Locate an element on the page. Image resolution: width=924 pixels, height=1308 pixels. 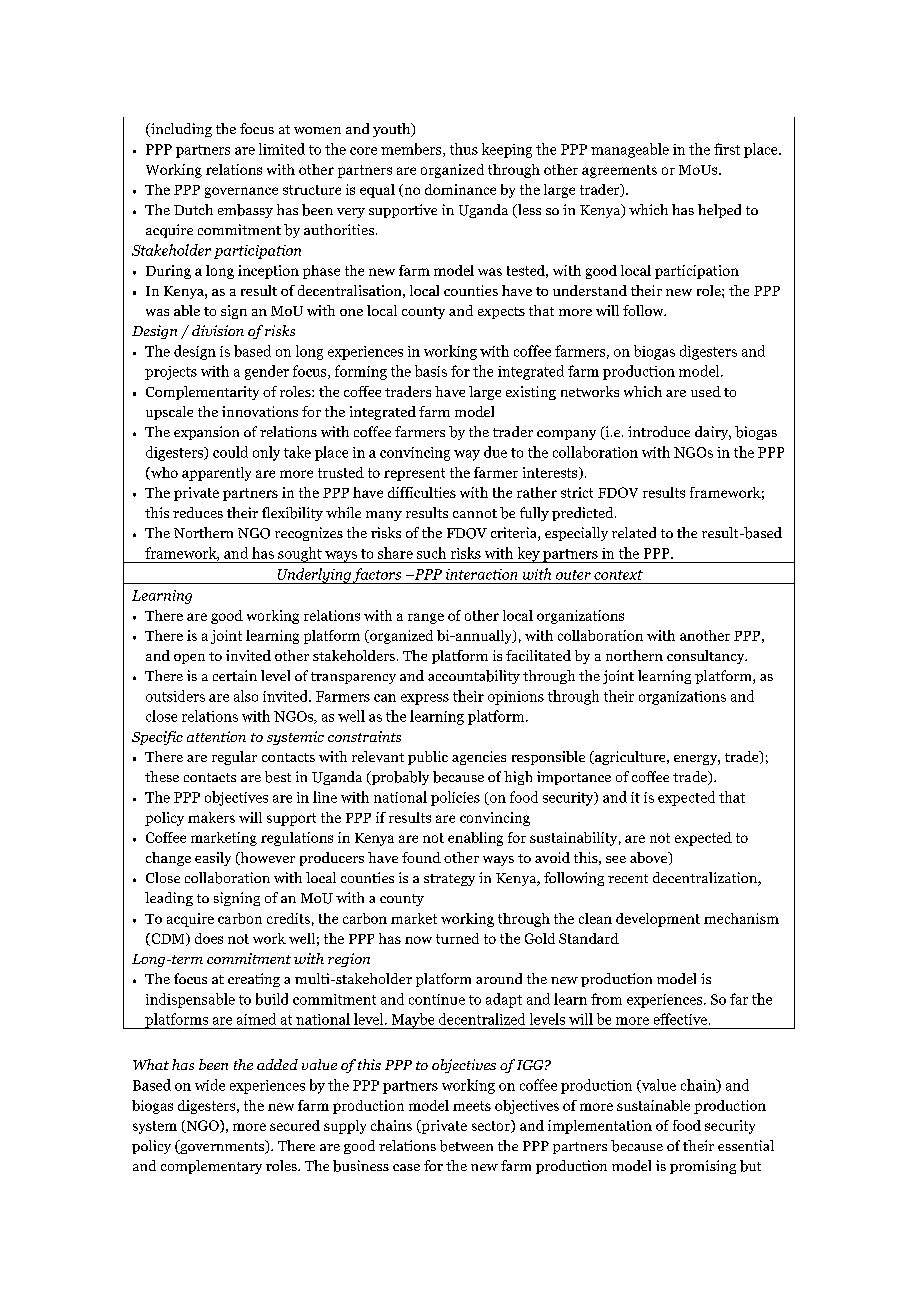
apparently is located at coordinates (216, 474).
